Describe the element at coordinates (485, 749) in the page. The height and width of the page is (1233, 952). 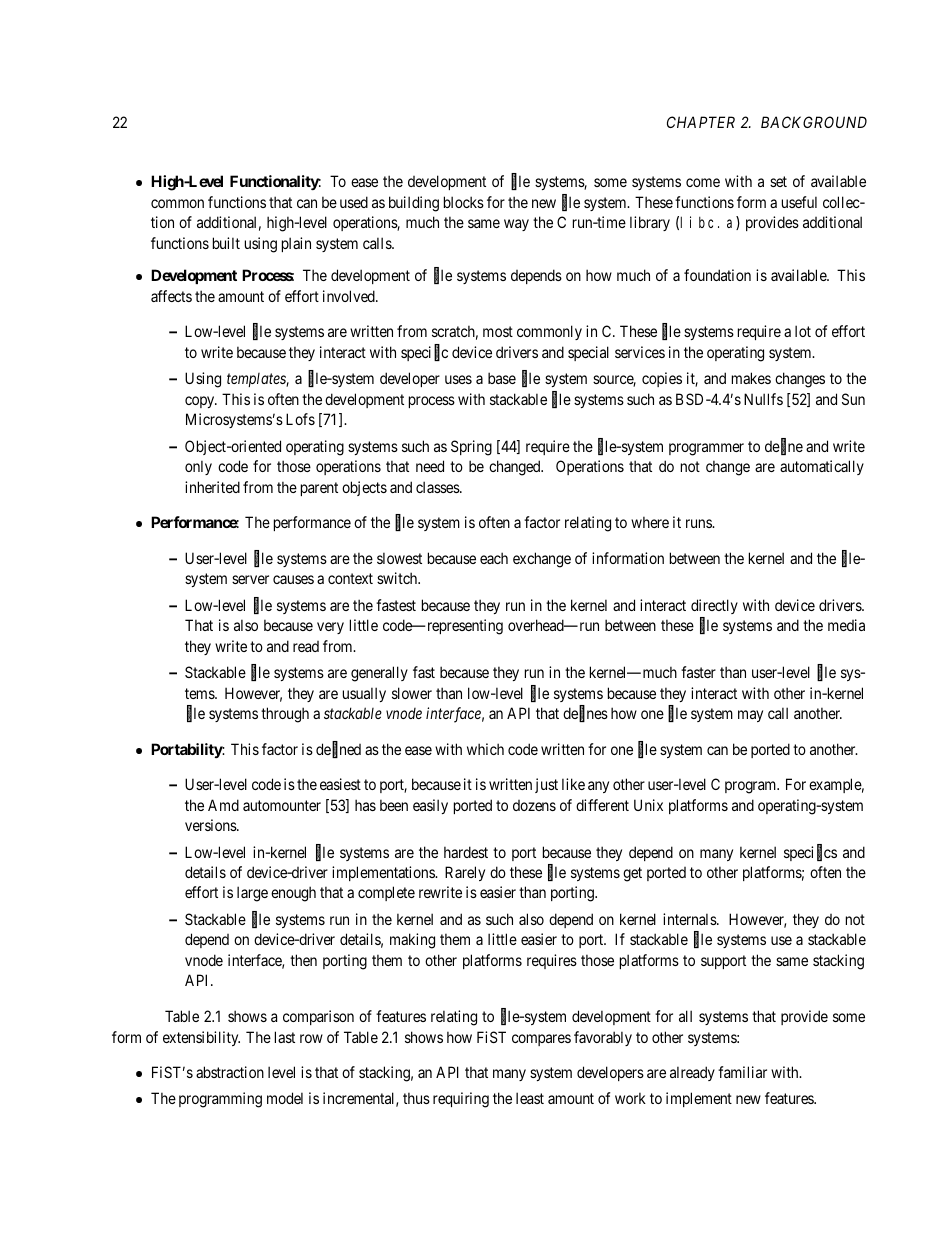
I see `which` at that location.
